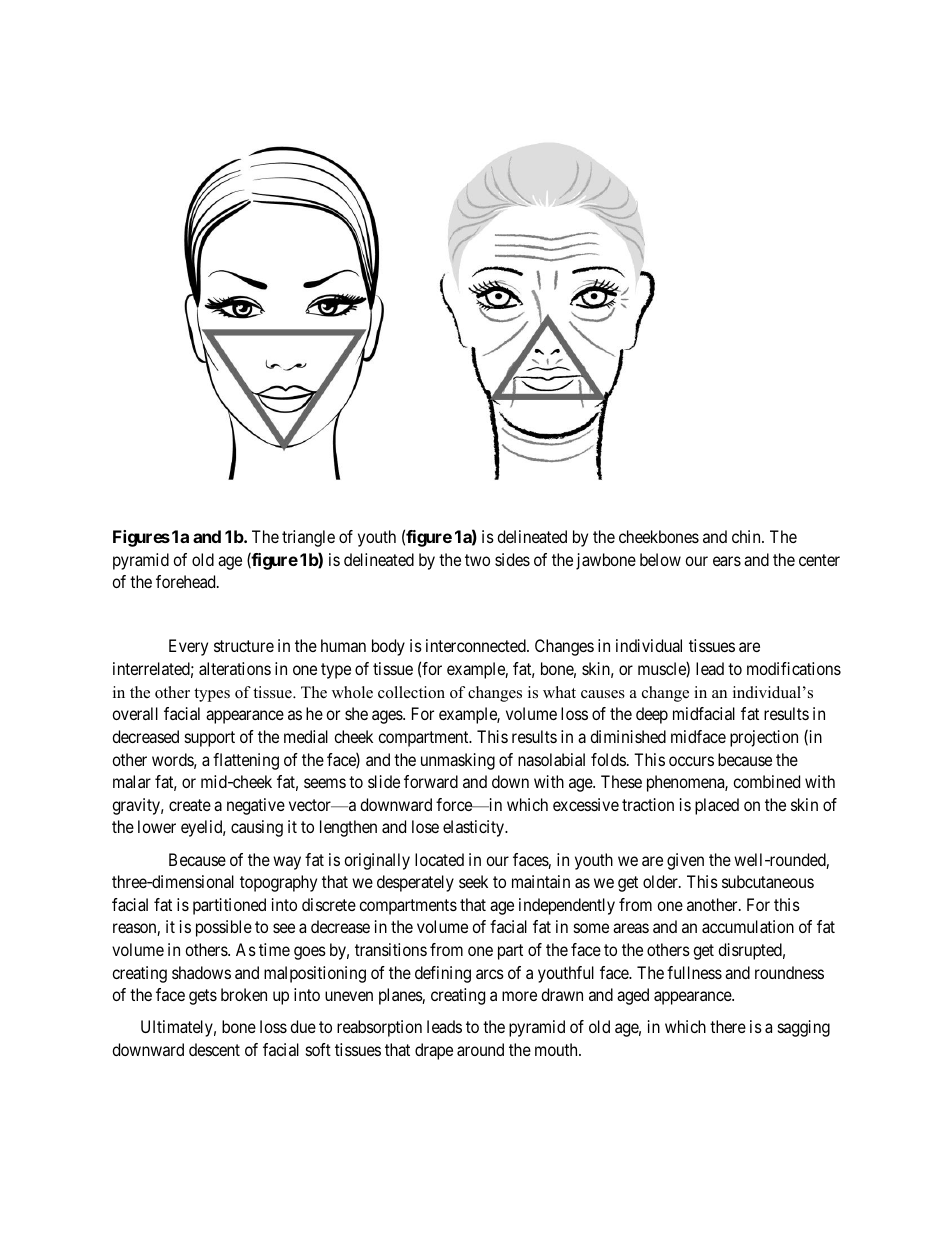 This page has width=952, height=1233. I want to click on possible, so click(224, 928).
